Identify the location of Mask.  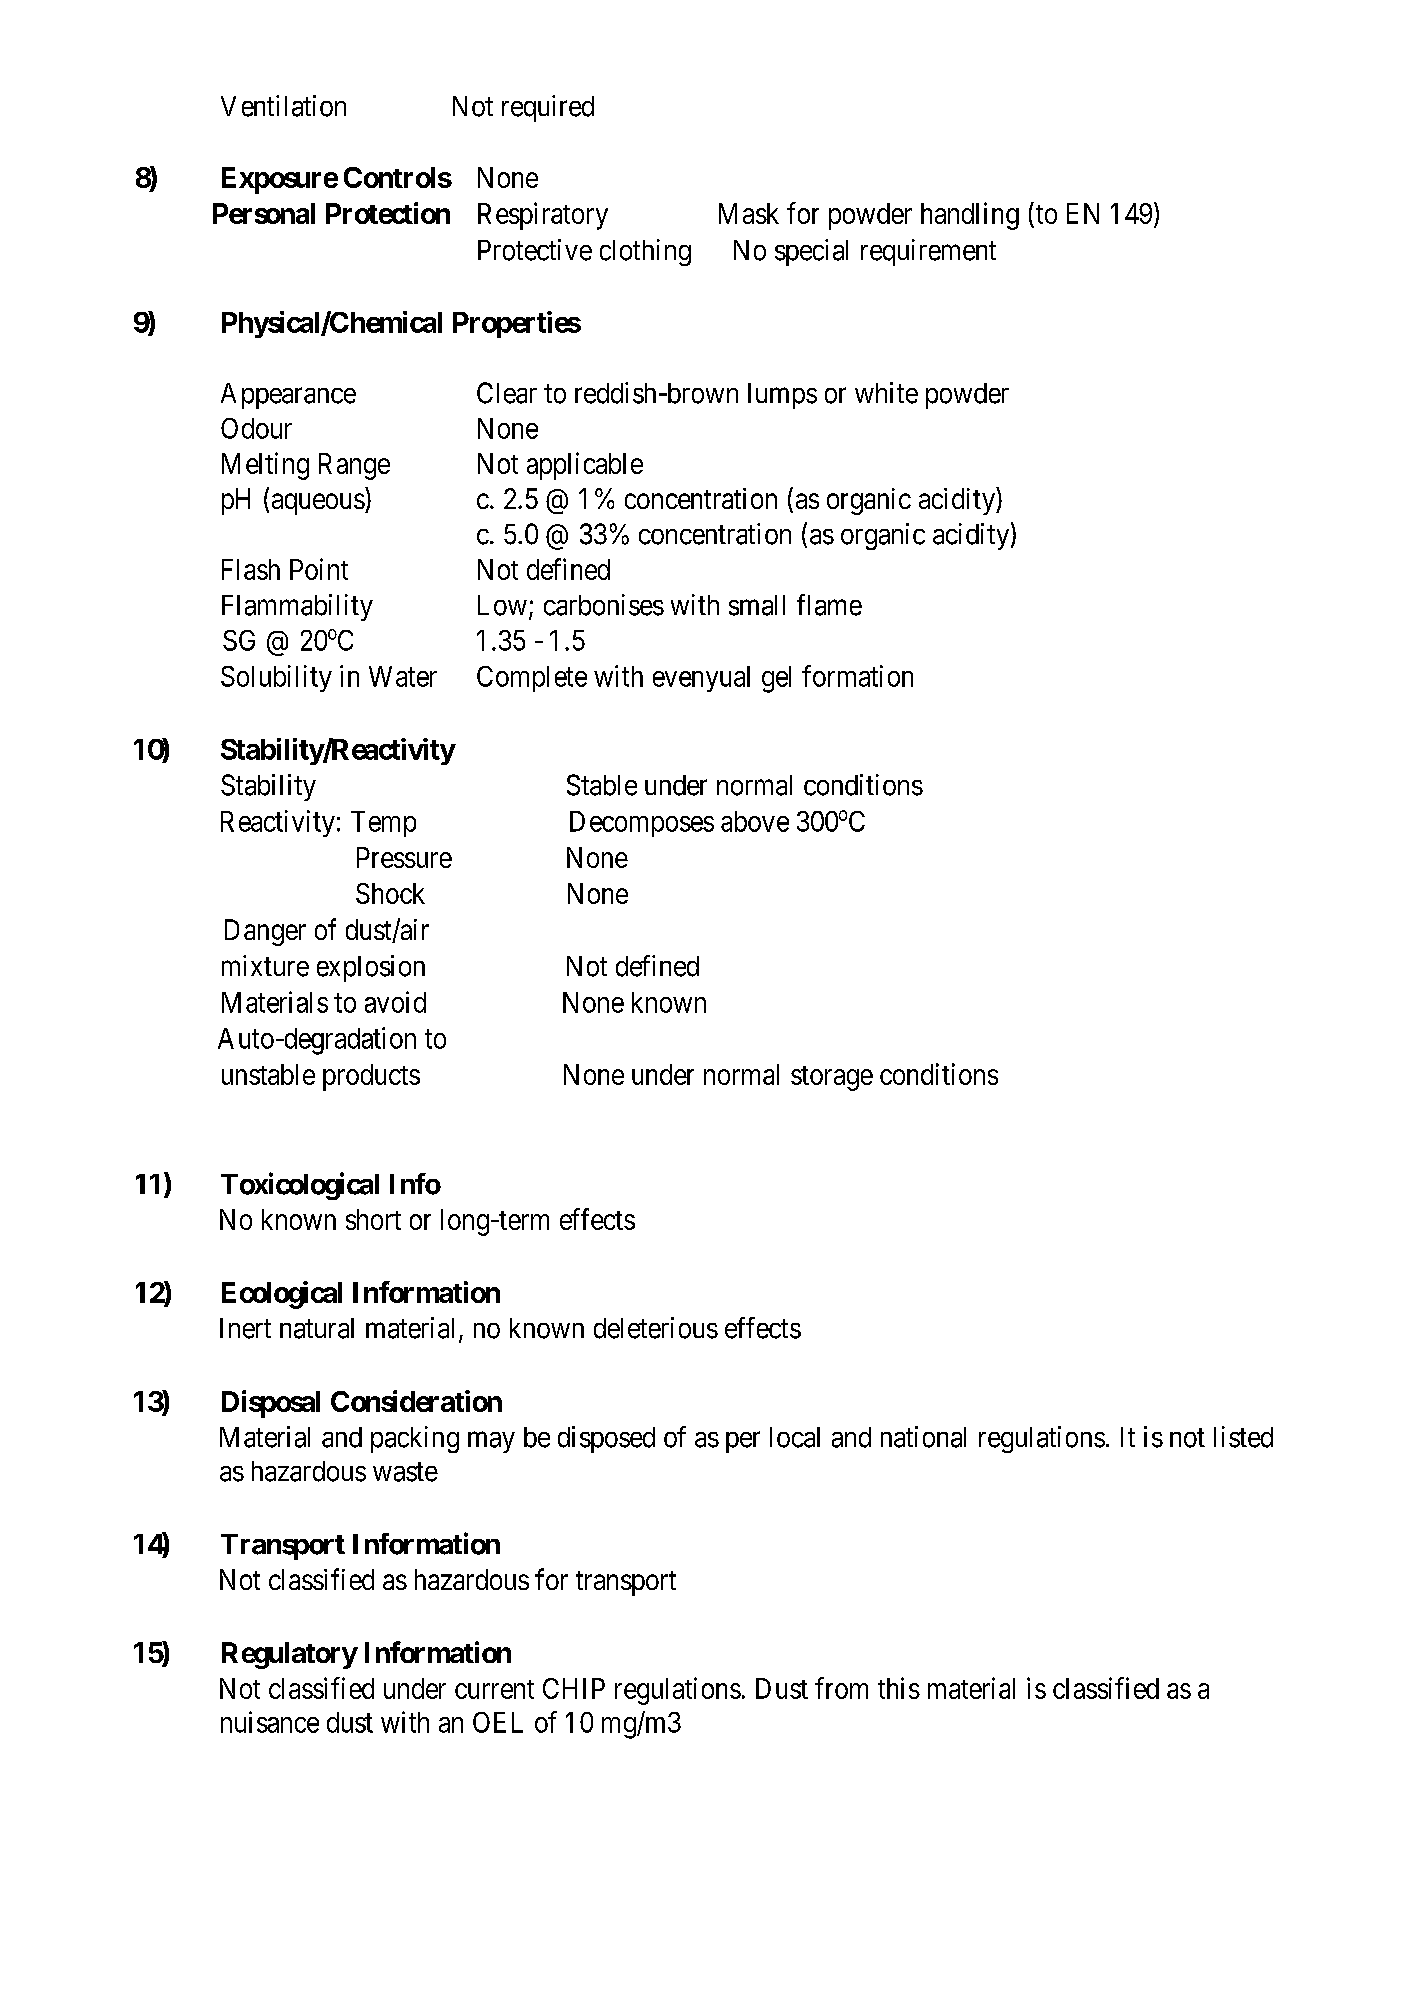
(749, 213).
